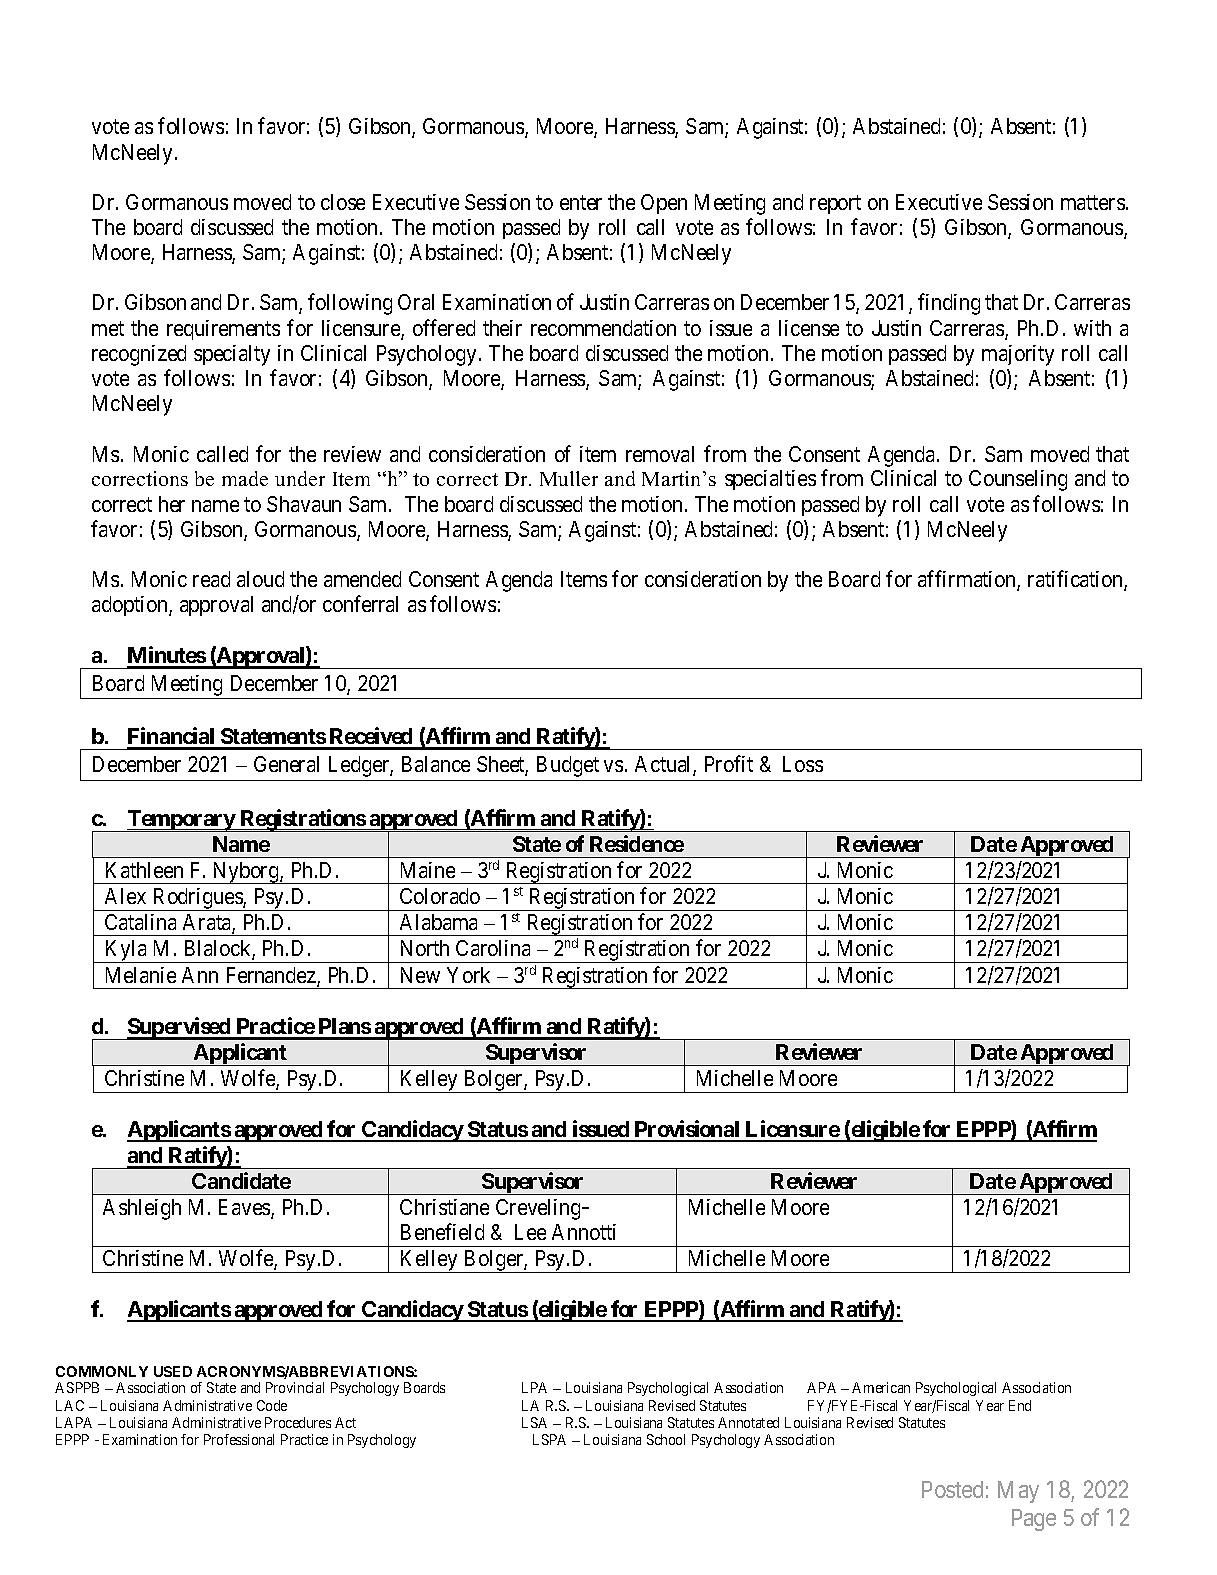 This page has width=1217, height=1575. Describe the element at coordinates (687, 1130) in the page. I see `Provisional` at that location.
